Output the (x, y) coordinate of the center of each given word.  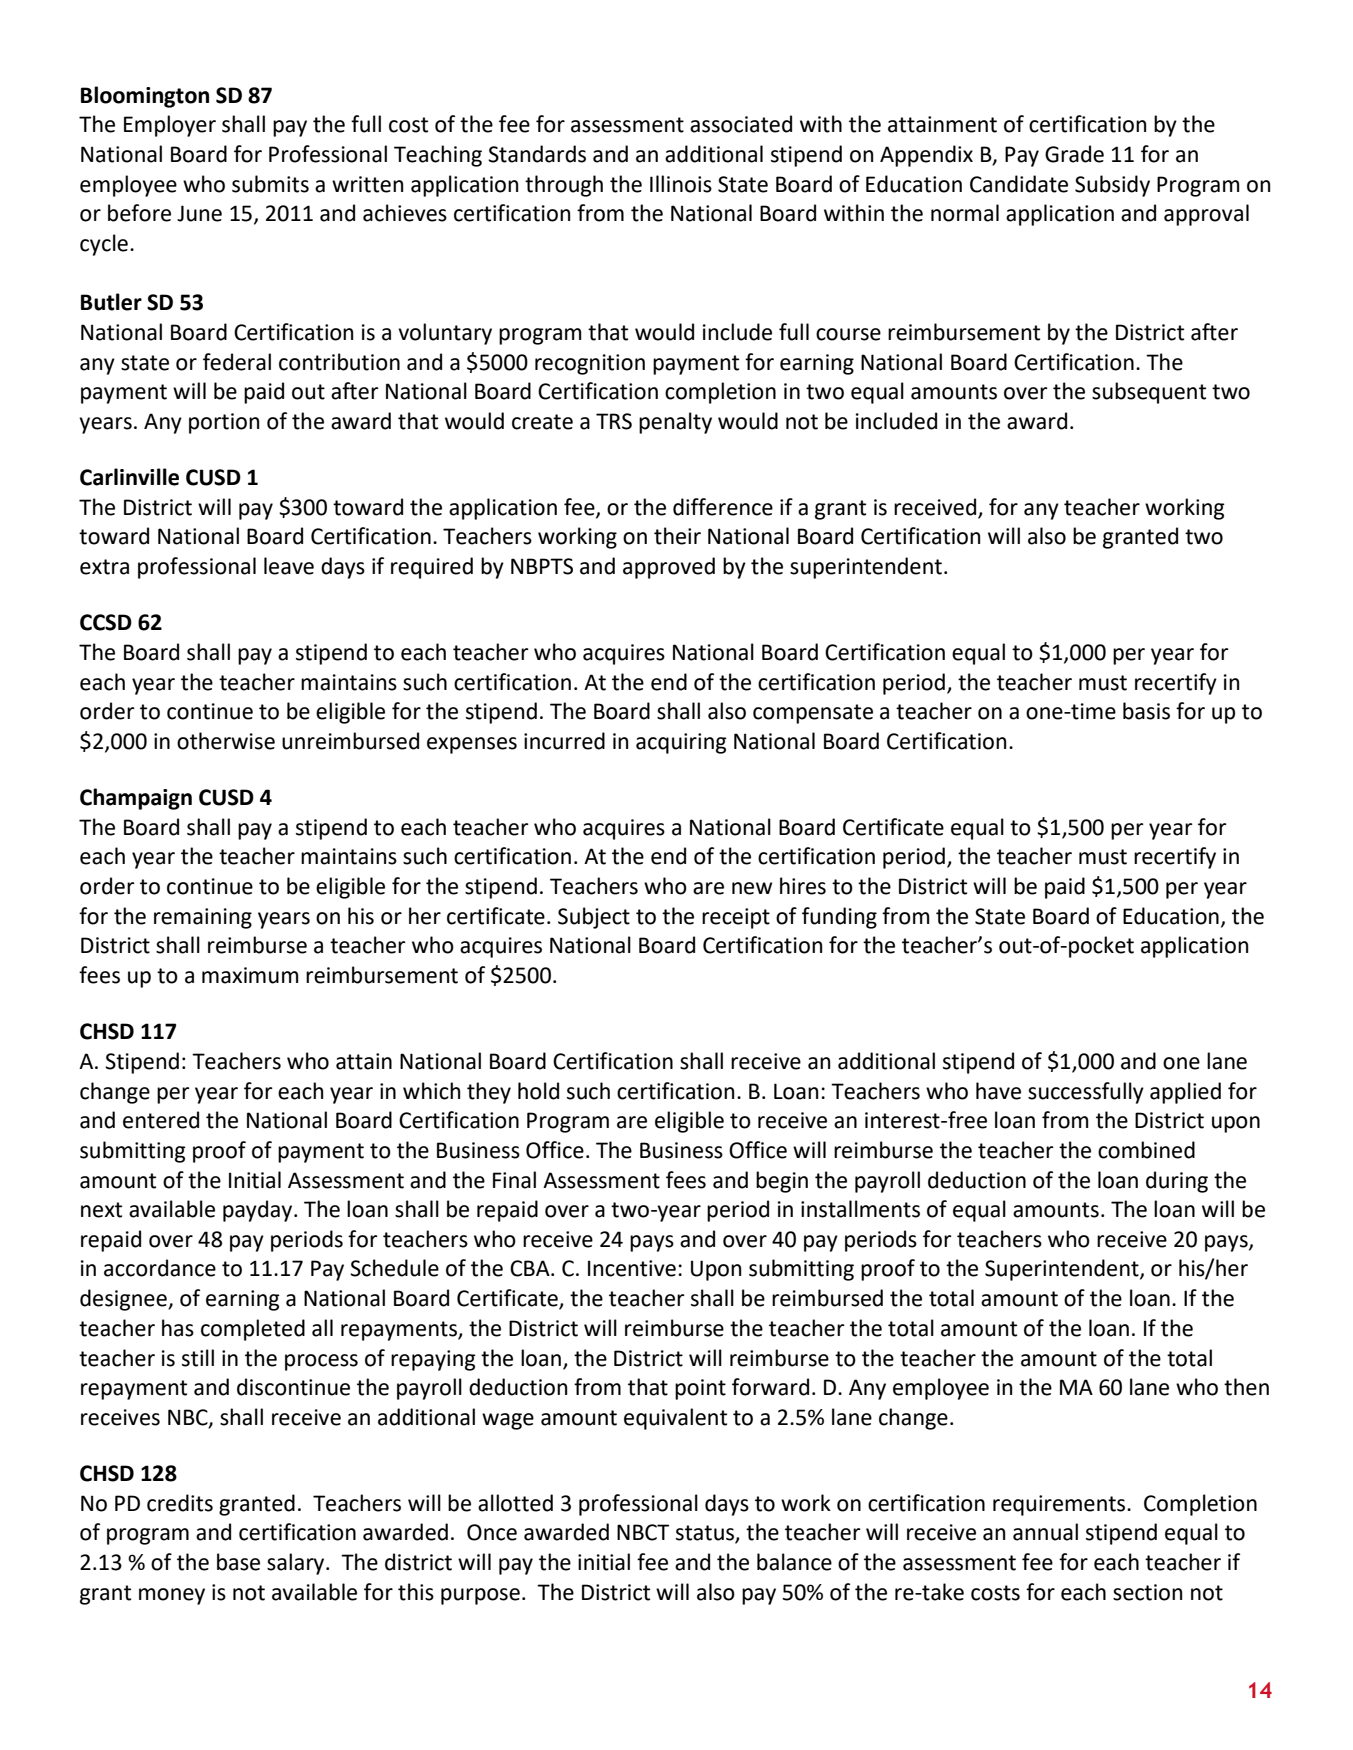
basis (1146, 711)
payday (259, 1211)
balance (794, 1562)
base (238, 1562)
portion (224, 423)
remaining (203, 918)
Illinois (681, 184)
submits (270, 184)
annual (1045, 1532)
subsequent (1149, 393)
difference (723, 507)
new (752, 888)
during (1177, 1182)
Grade (1074, 154)
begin (782, 1182)
